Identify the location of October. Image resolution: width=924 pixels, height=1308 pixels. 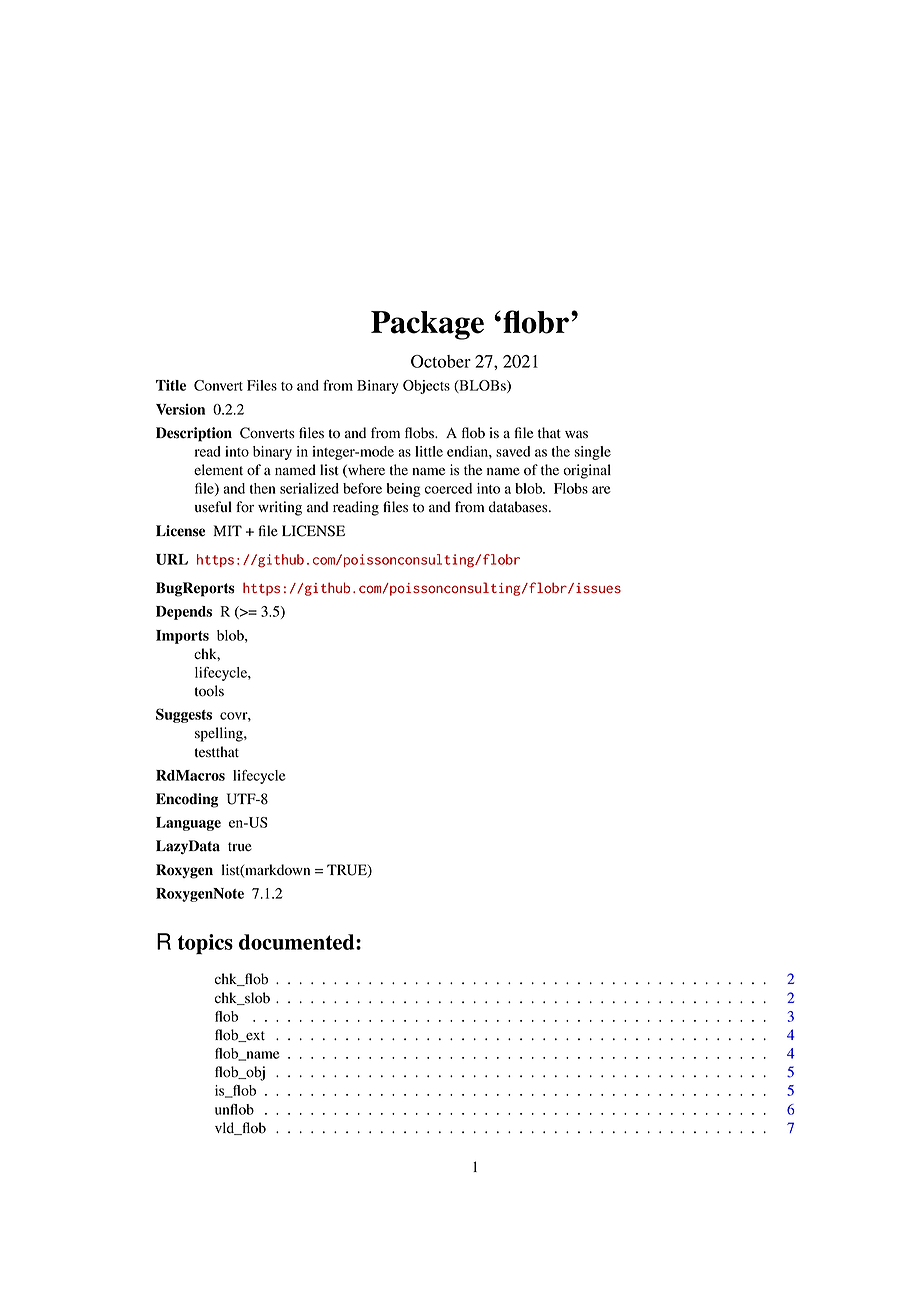
(441, 361).
